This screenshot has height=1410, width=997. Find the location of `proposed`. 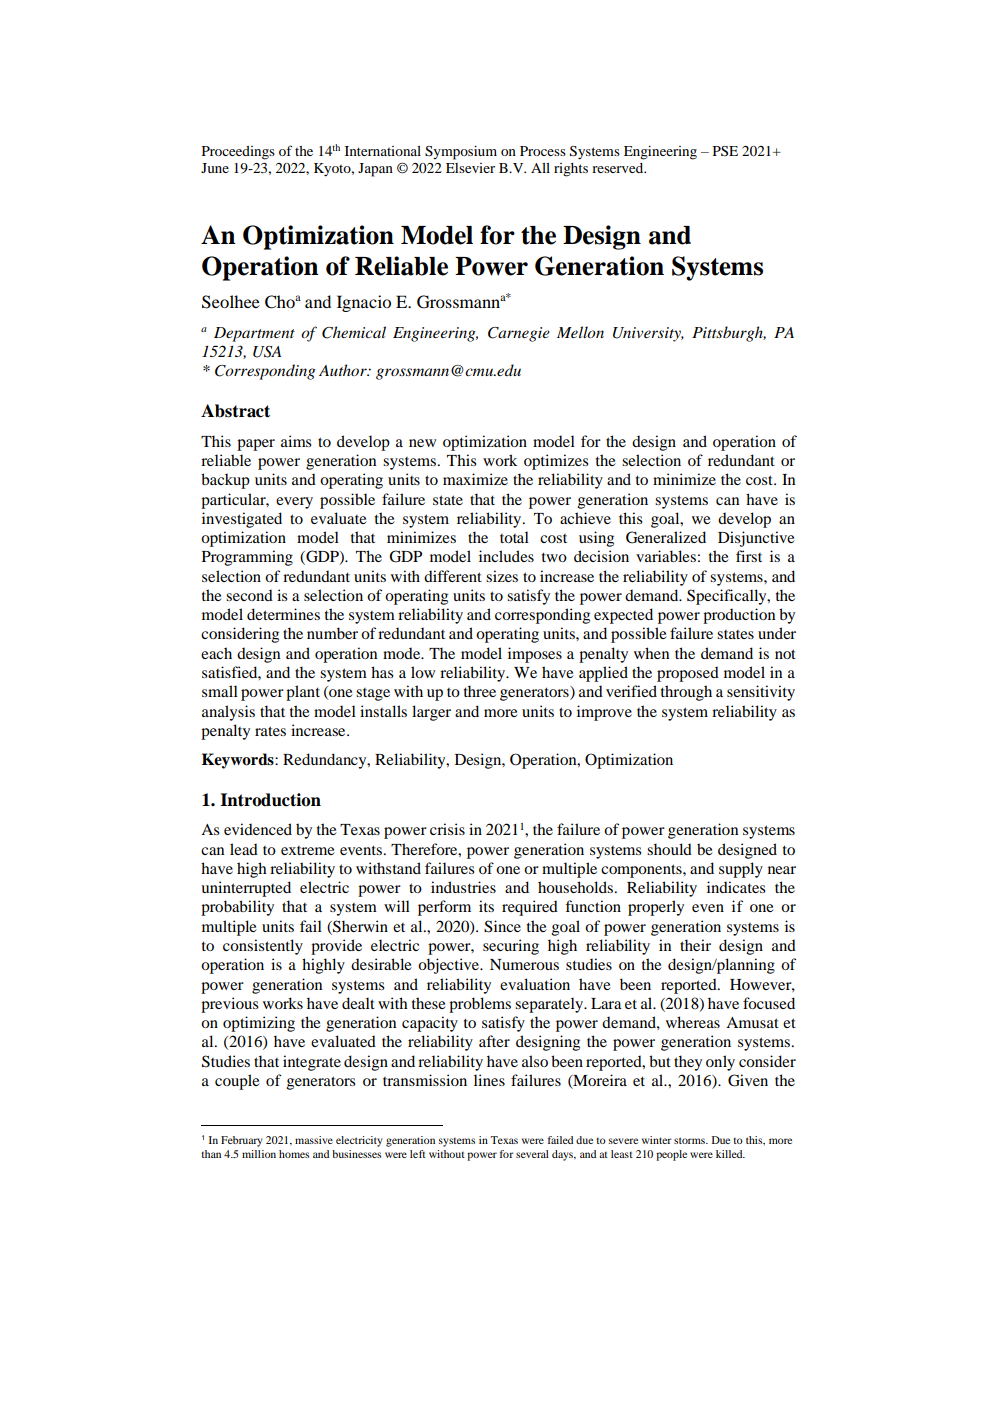

proposed is located at coordinates (688, 674).
